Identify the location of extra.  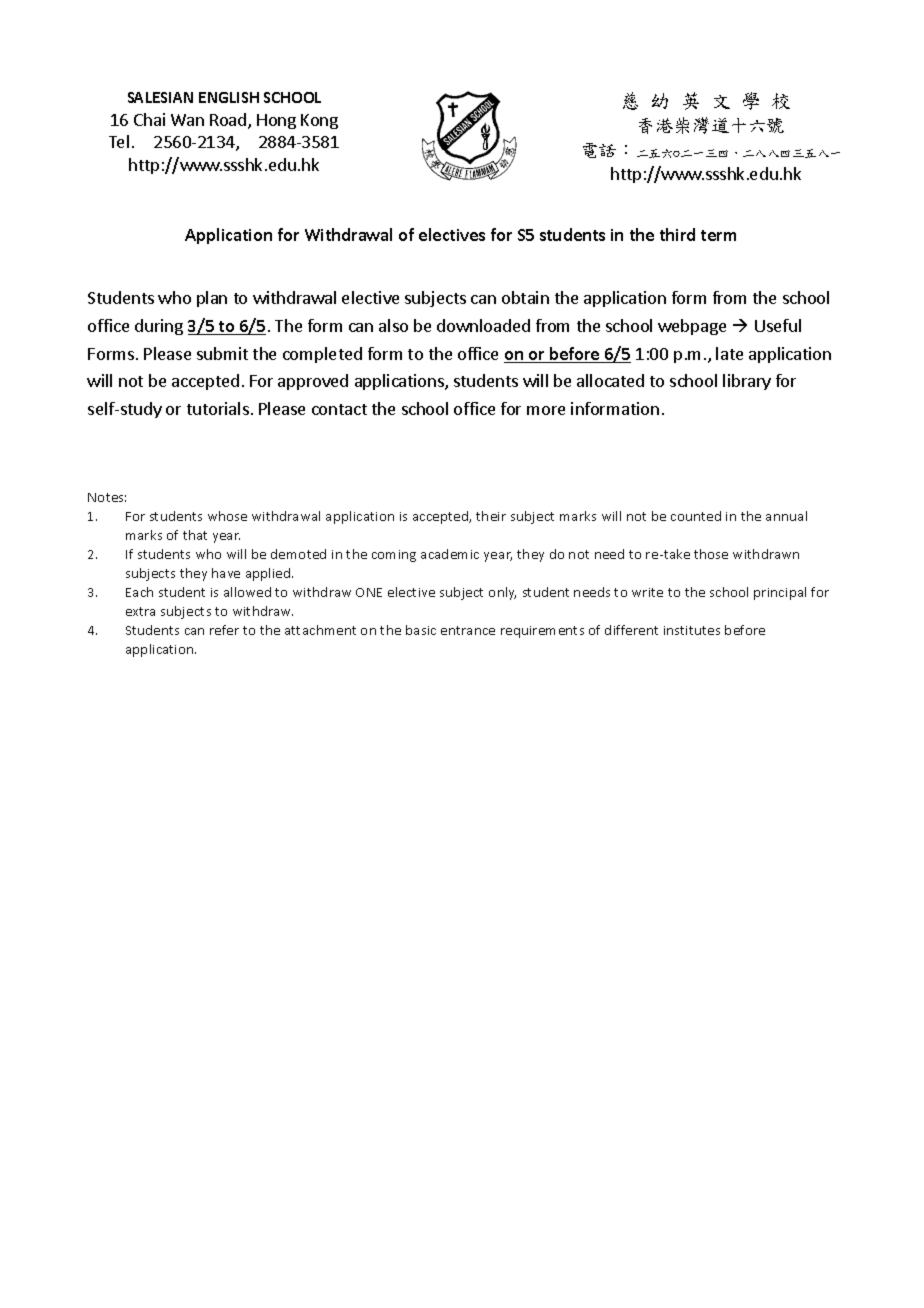
(140, 611).
